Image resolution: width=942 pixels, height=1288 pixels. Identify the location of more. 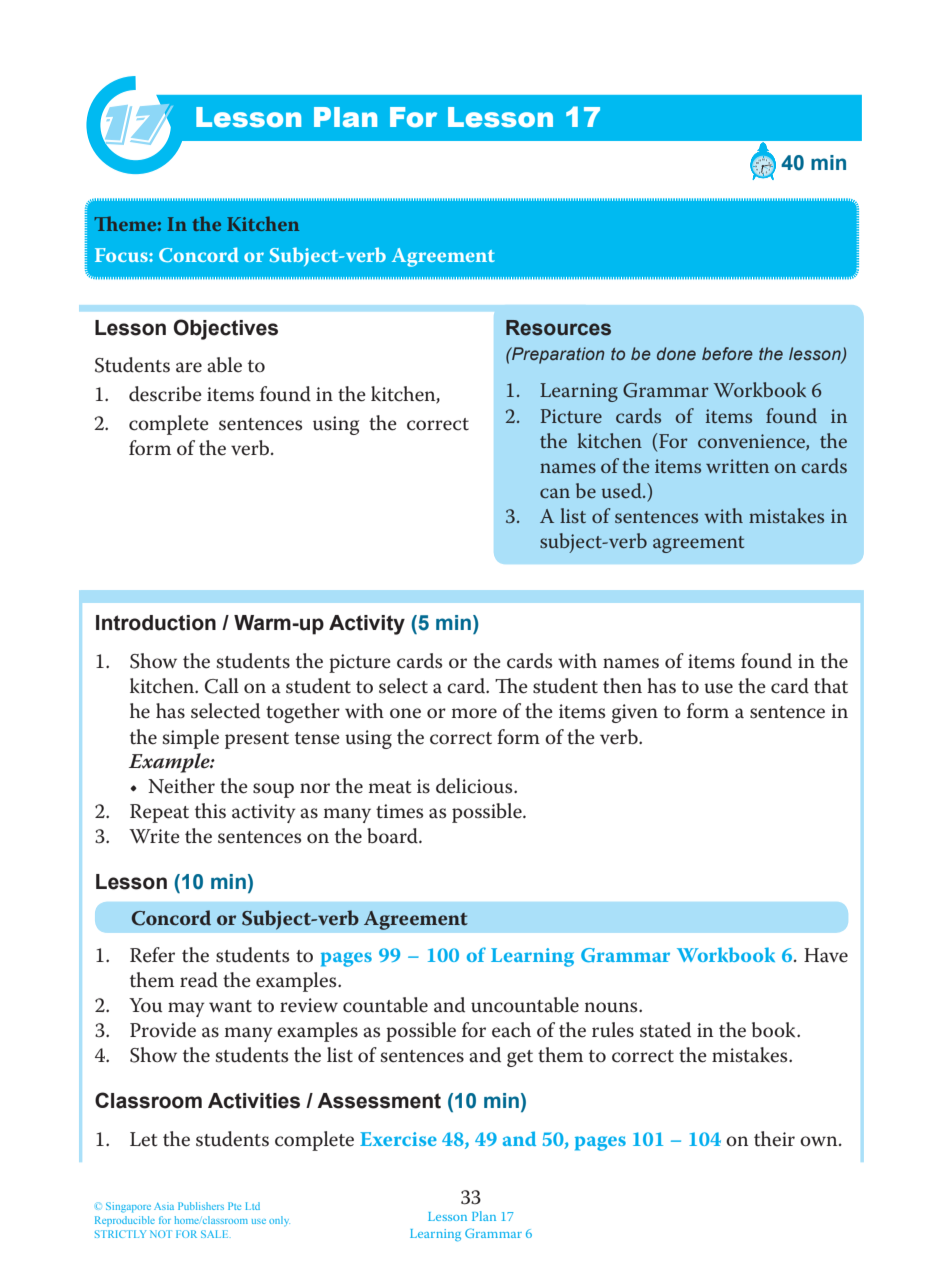
(474, 713).
